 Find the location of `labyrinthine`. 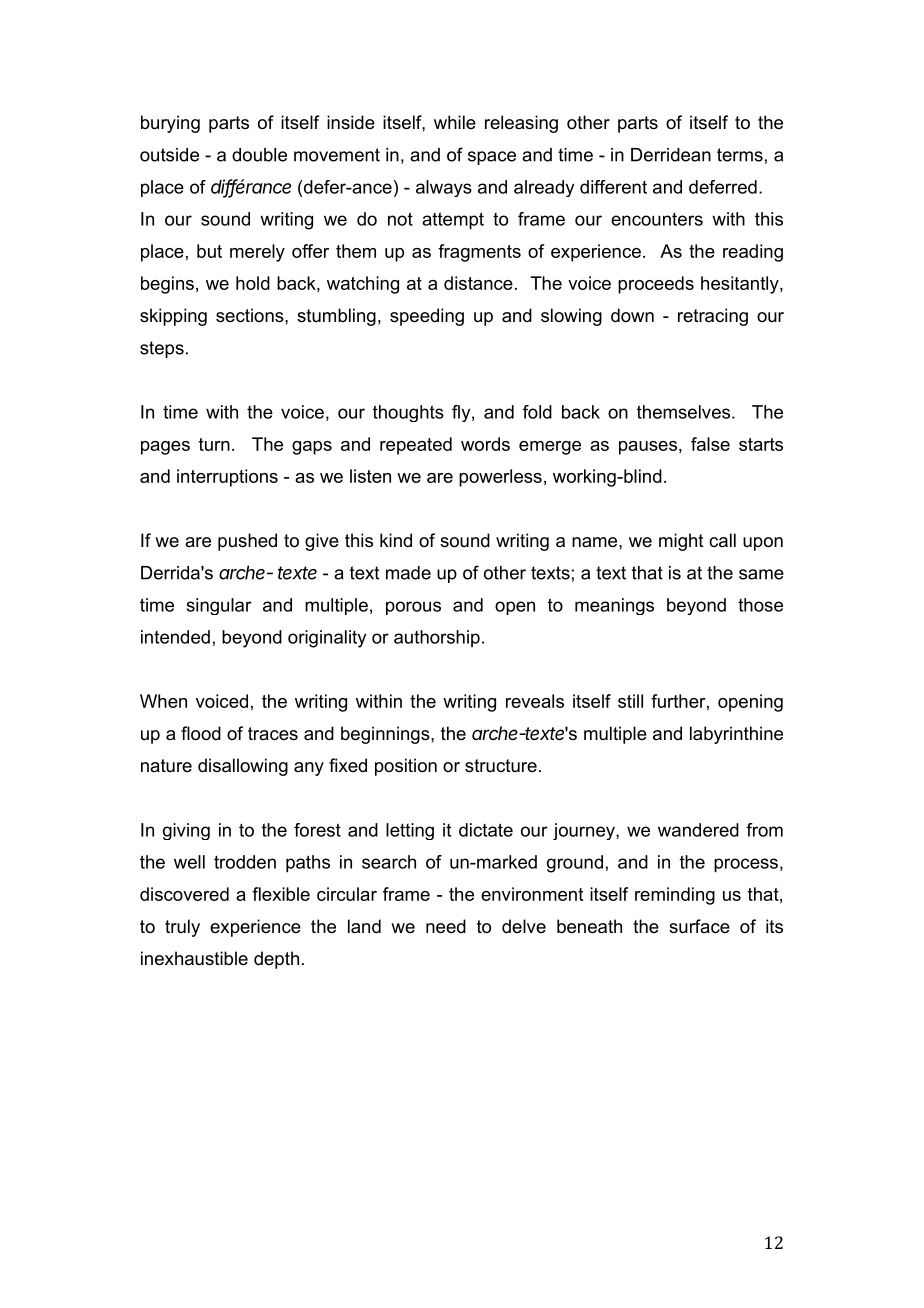

labyrinthine is located at coordinates (736, 735).
